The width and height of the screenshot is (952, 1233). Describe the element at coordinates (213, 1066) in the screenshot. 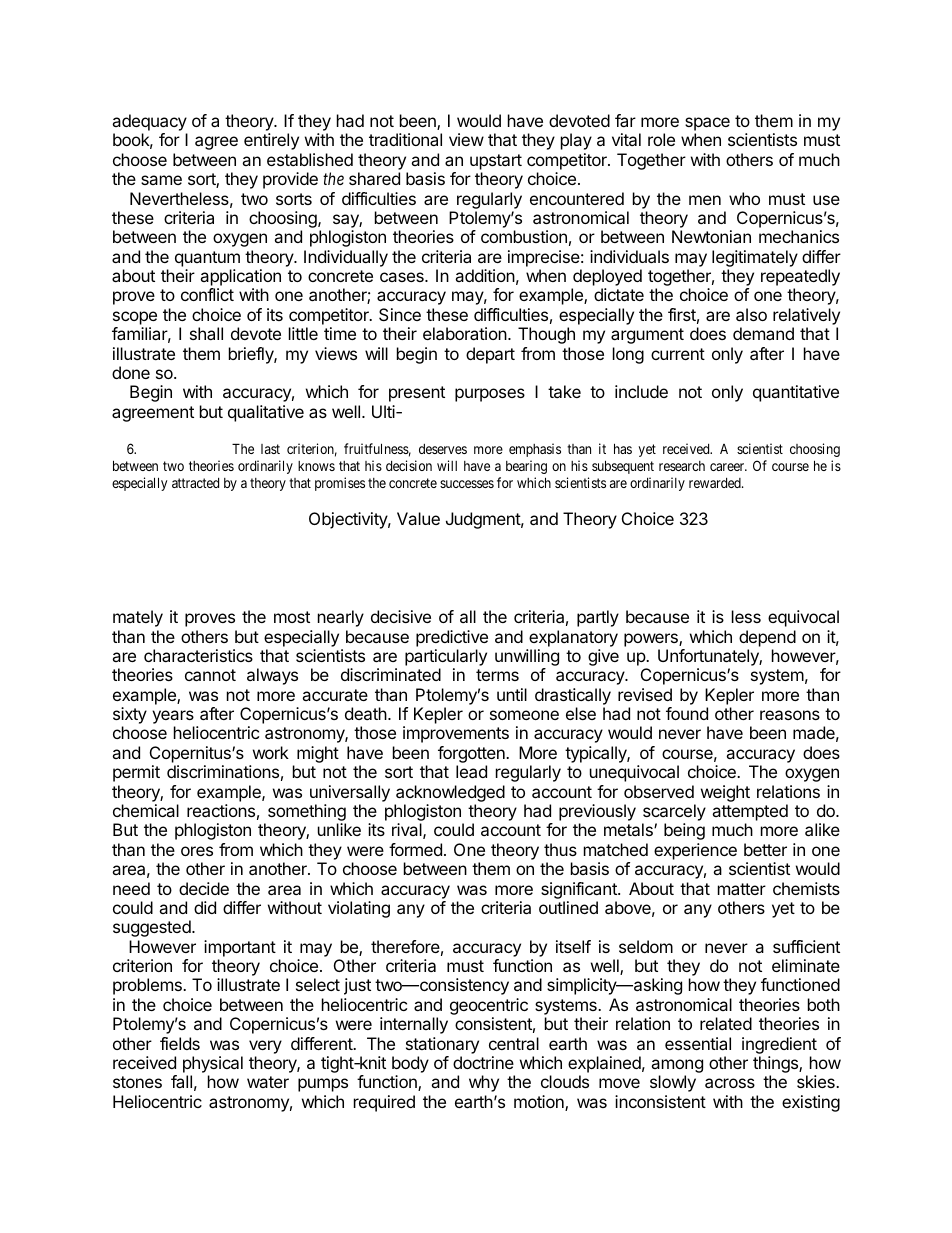

I see `physical` at that location.
